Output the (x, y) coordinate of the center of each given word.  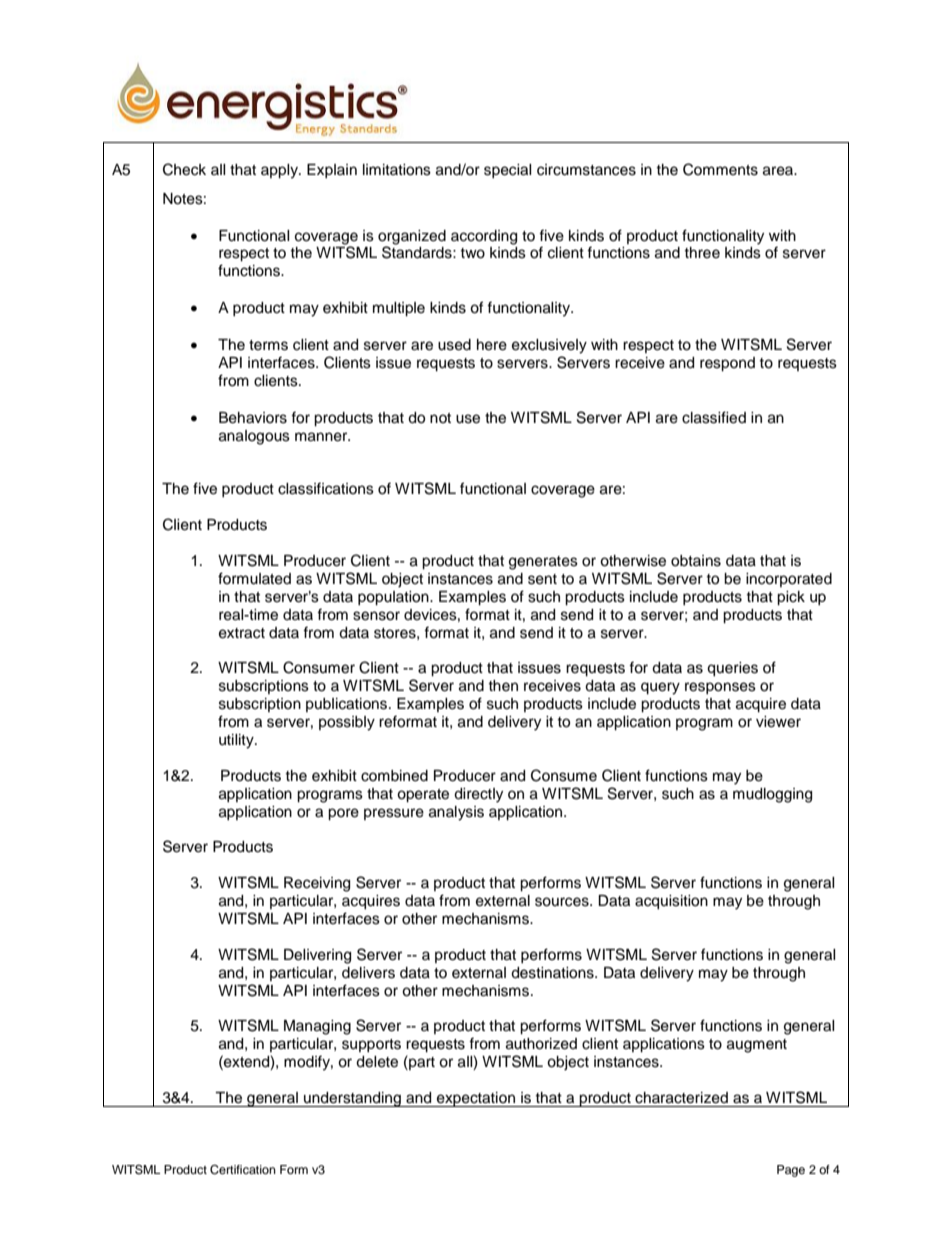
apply (280, 171)
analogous (254, 437)
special (507, 171)
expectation (476, 1099)
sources (563, 902)
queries (732, 669)
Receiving (317, 884)
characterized (681, 1098)
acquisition (671, 902)
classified (714, 417)
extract (242, 633)
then (503, 686)
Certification (243, 1170)
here (492, 345)
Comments (720, 169)
